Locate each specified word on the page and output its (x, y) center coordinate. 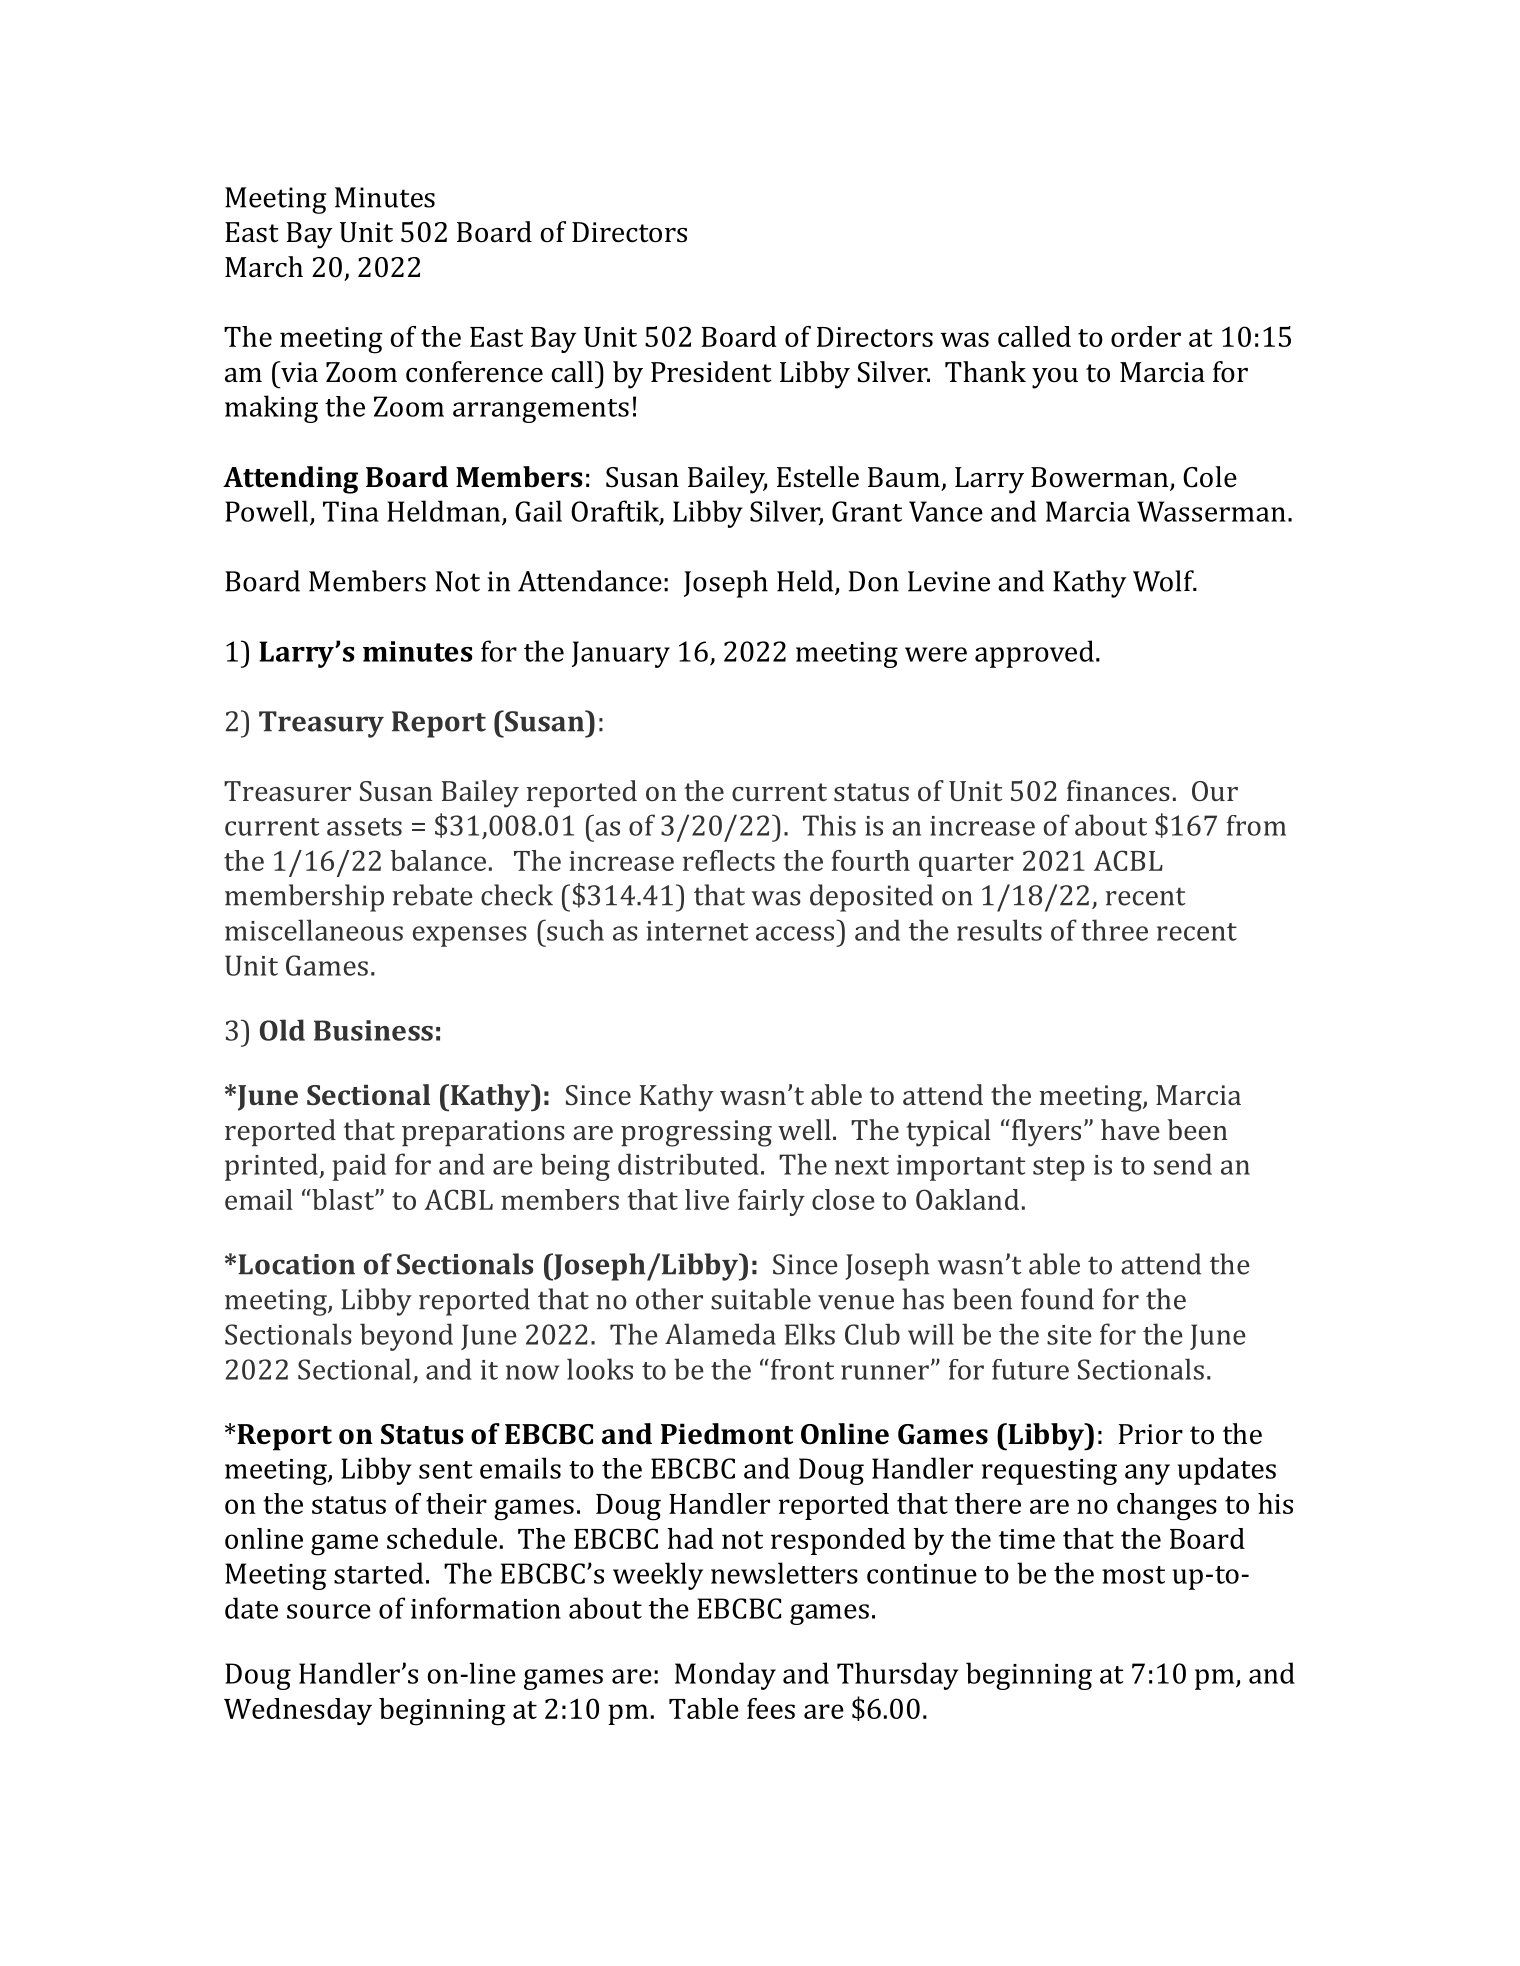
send (1183, 1164)
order (1146, 336)
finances (1118, 790)
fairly (771, 1202)
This (829, 825)
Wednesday (298, 1711)
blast (343, 1199)
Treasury (321, 724)
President (711, 372)
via (298, 372)
